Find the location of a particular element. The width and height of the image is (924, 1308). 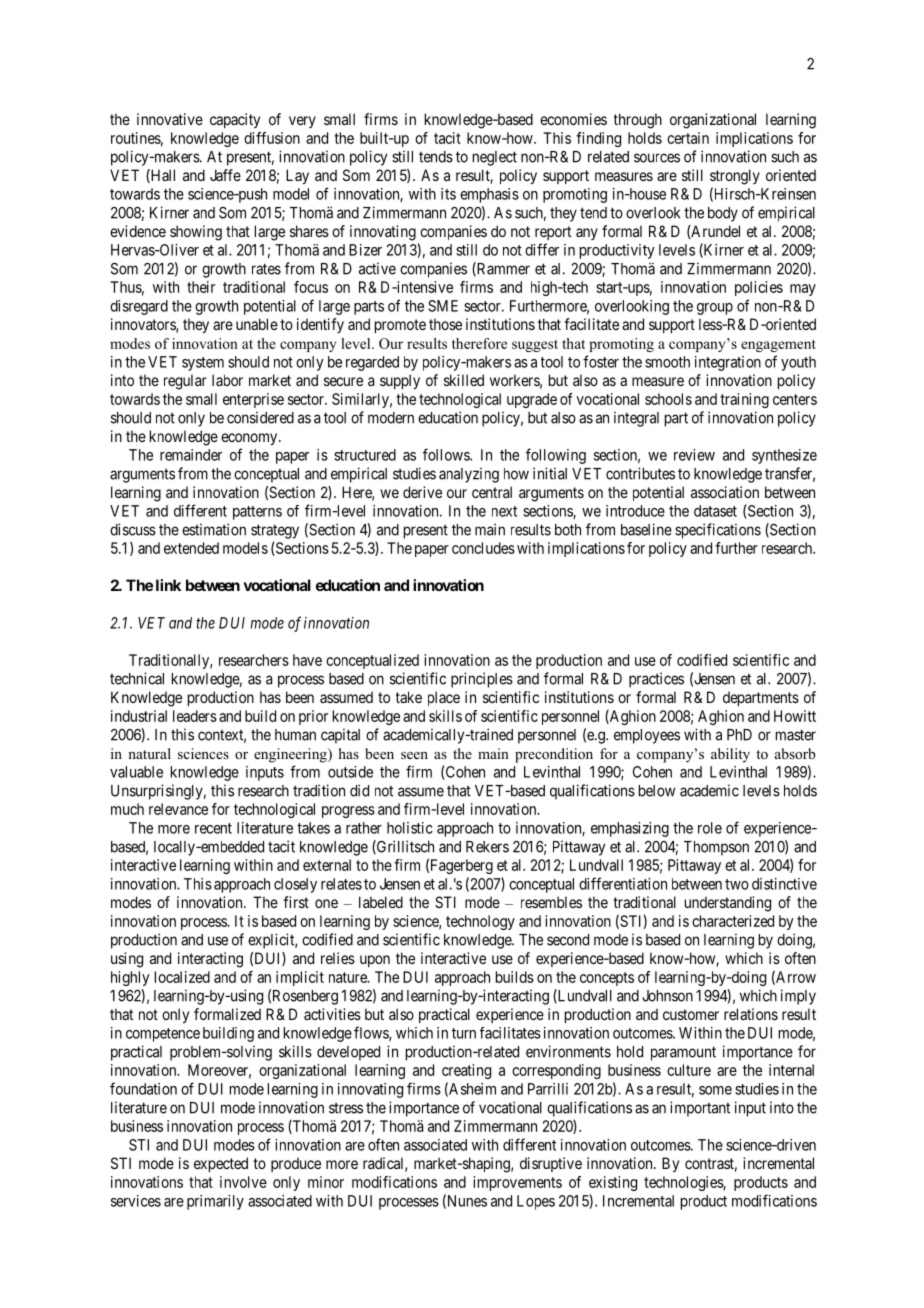

neglect is located at coordinates (495, 158).
